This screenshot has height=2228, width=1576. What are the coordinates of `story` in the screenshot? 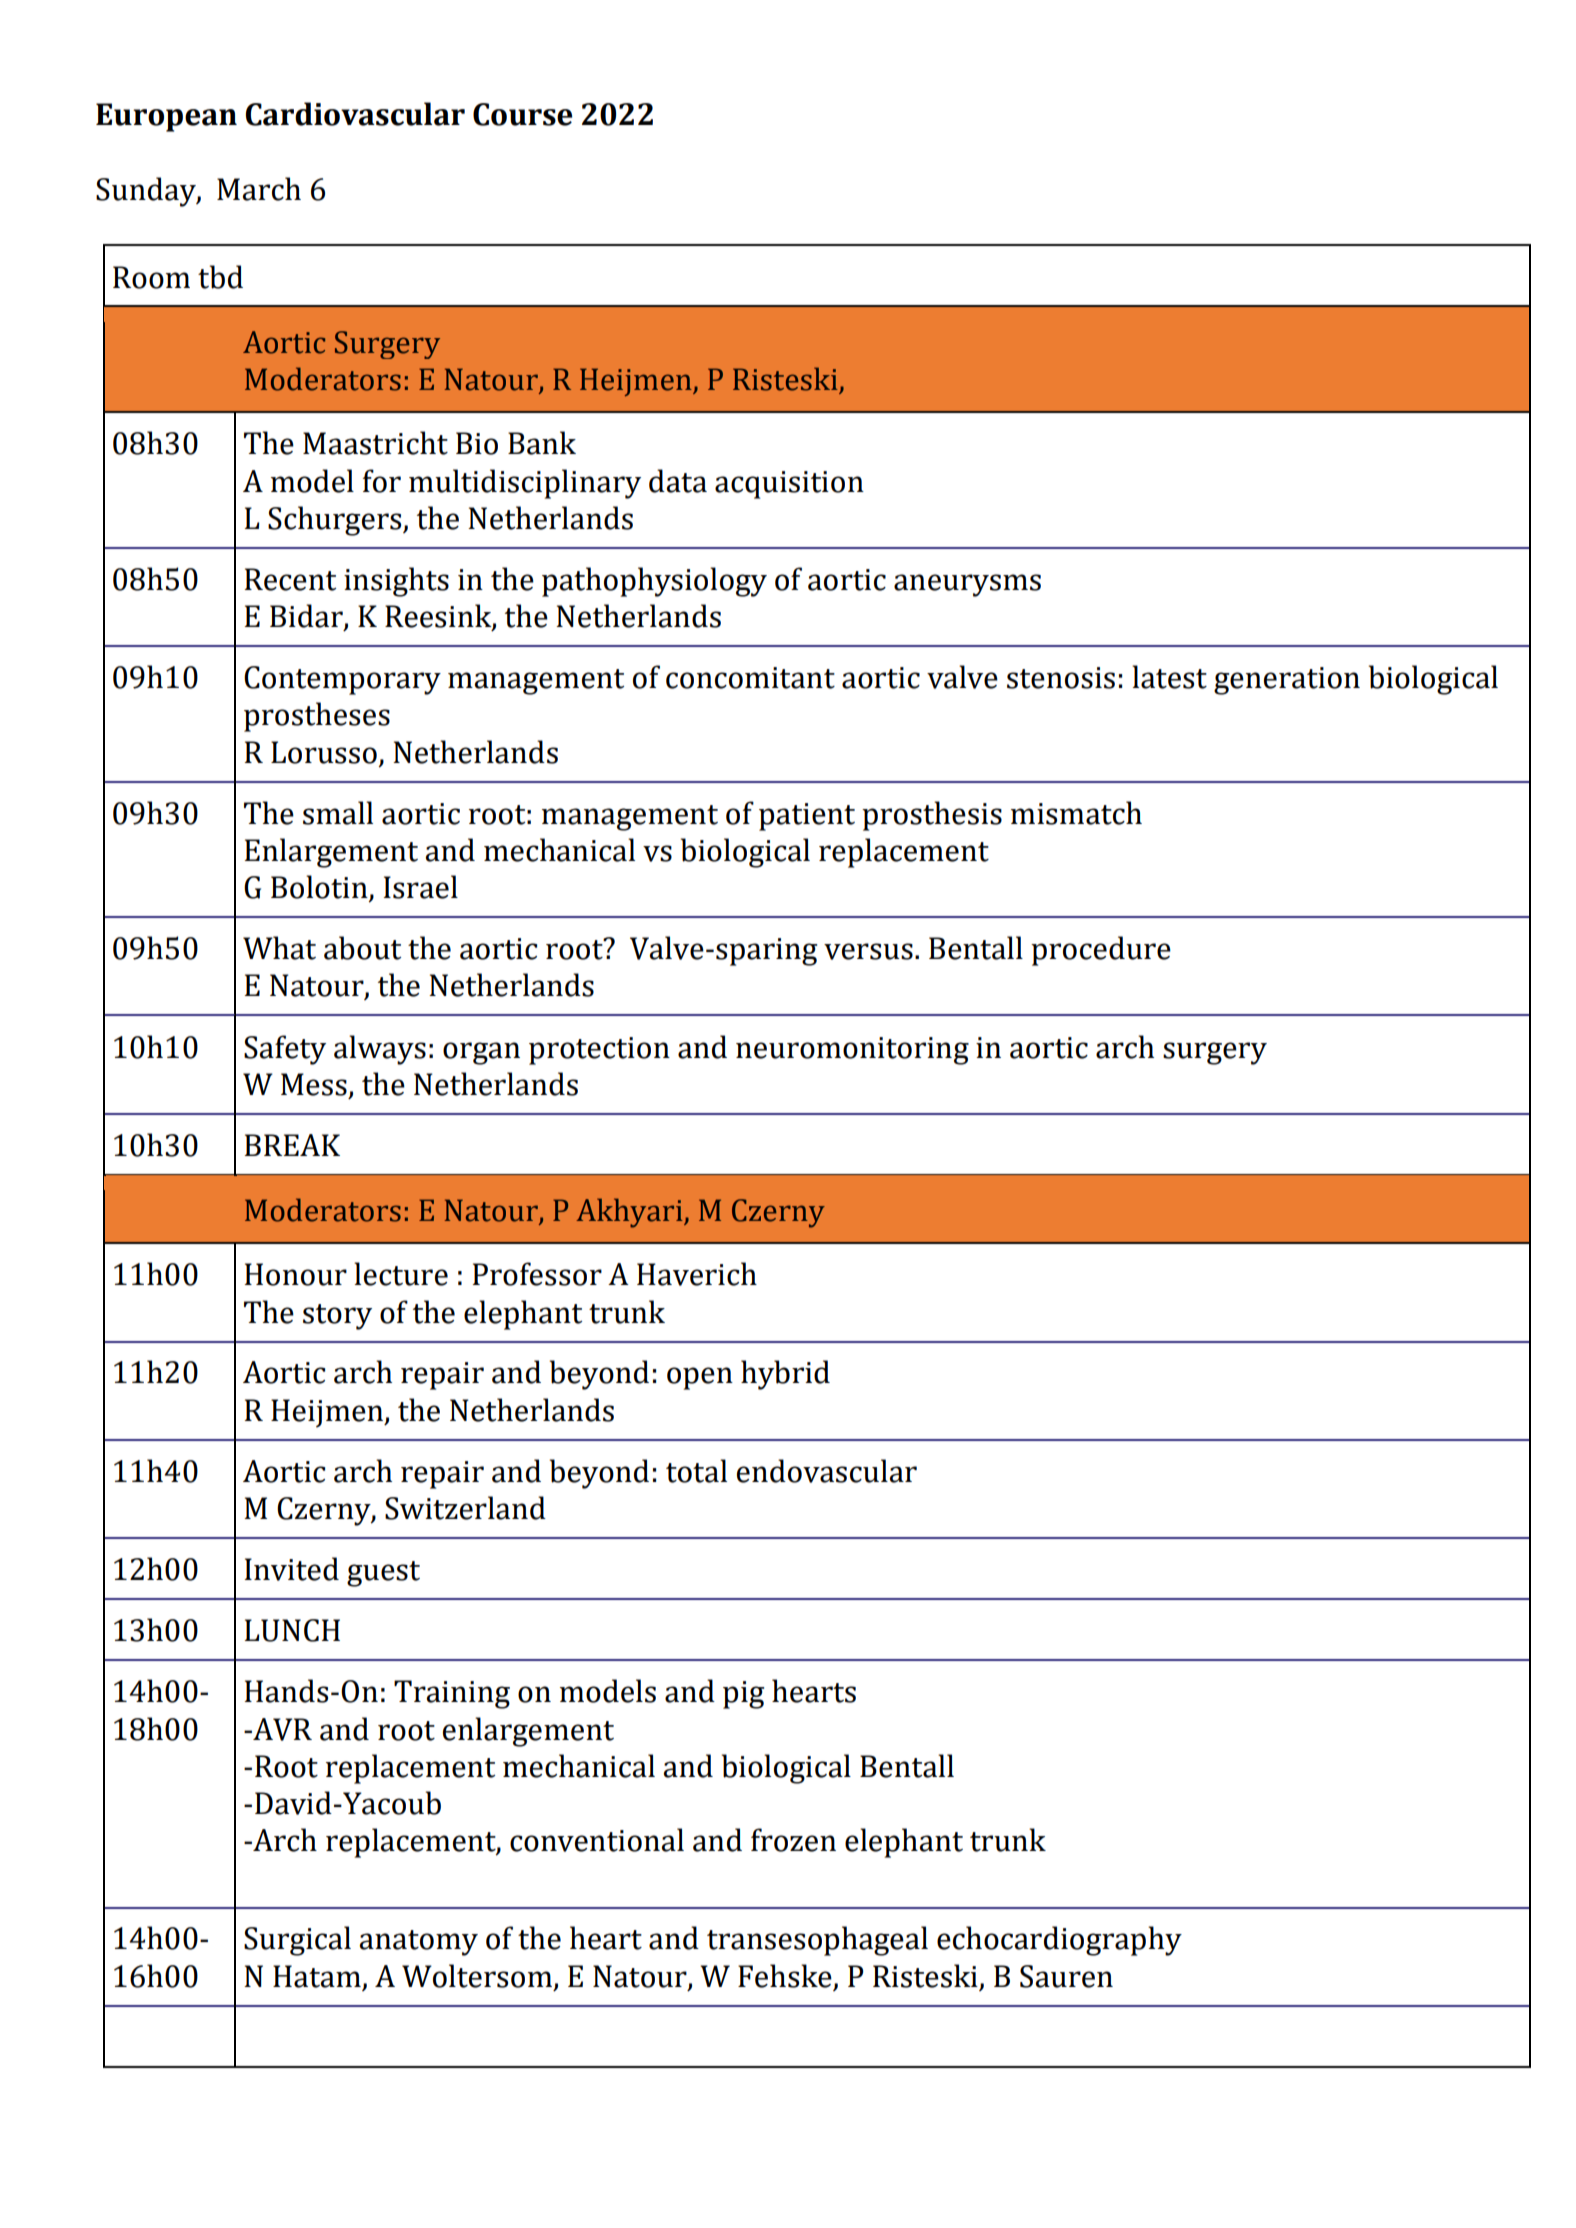 It's located at (337, 1317).
